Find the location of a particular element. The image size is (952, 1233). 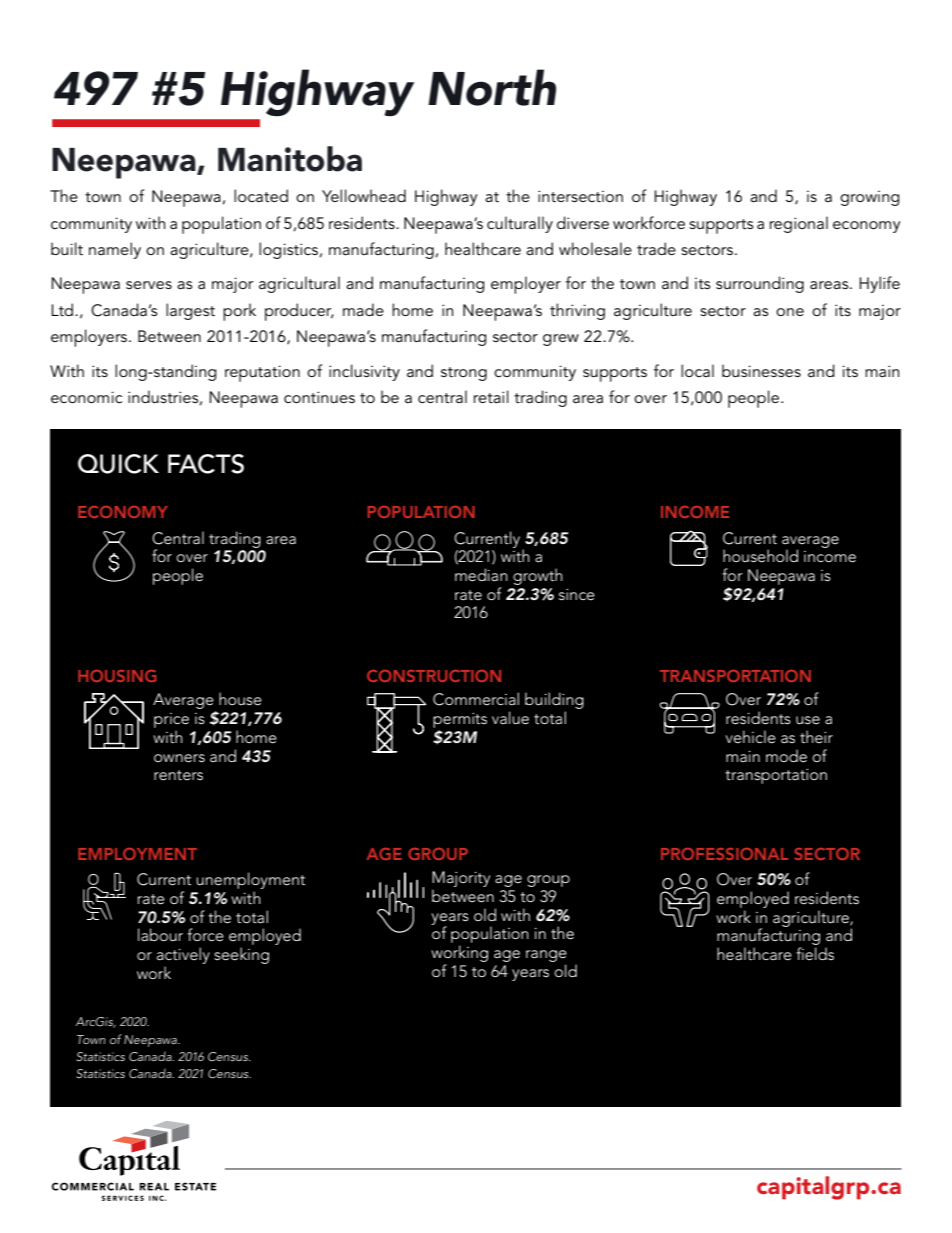

Manitoba is located at coordinates (290, 159).
